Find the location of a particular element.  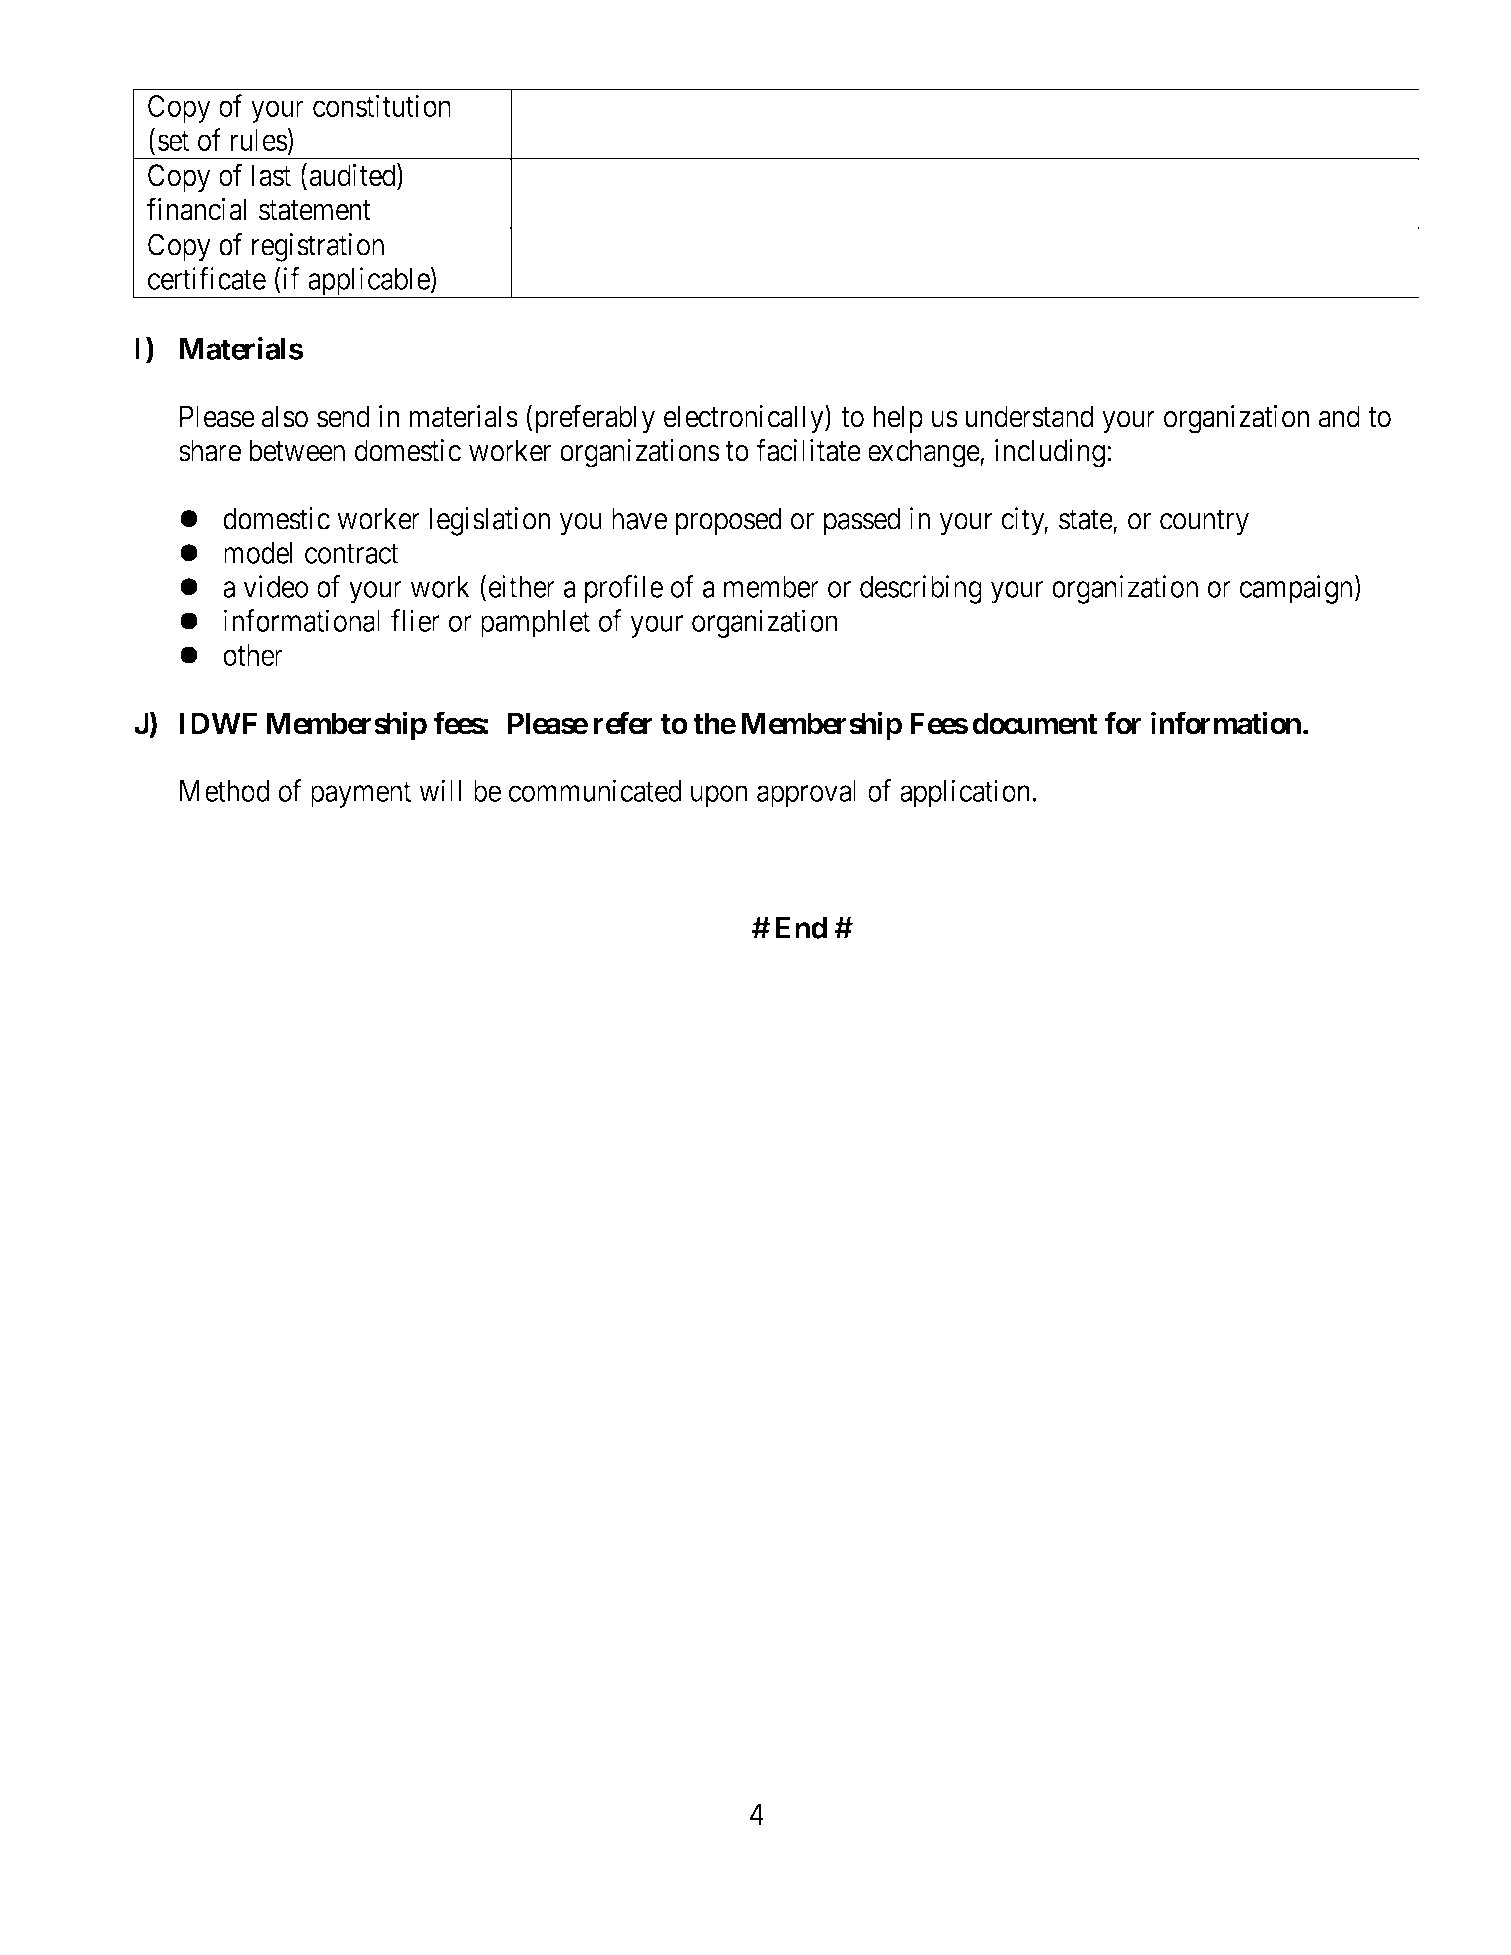

upon is located at coordinates (719, 797).
